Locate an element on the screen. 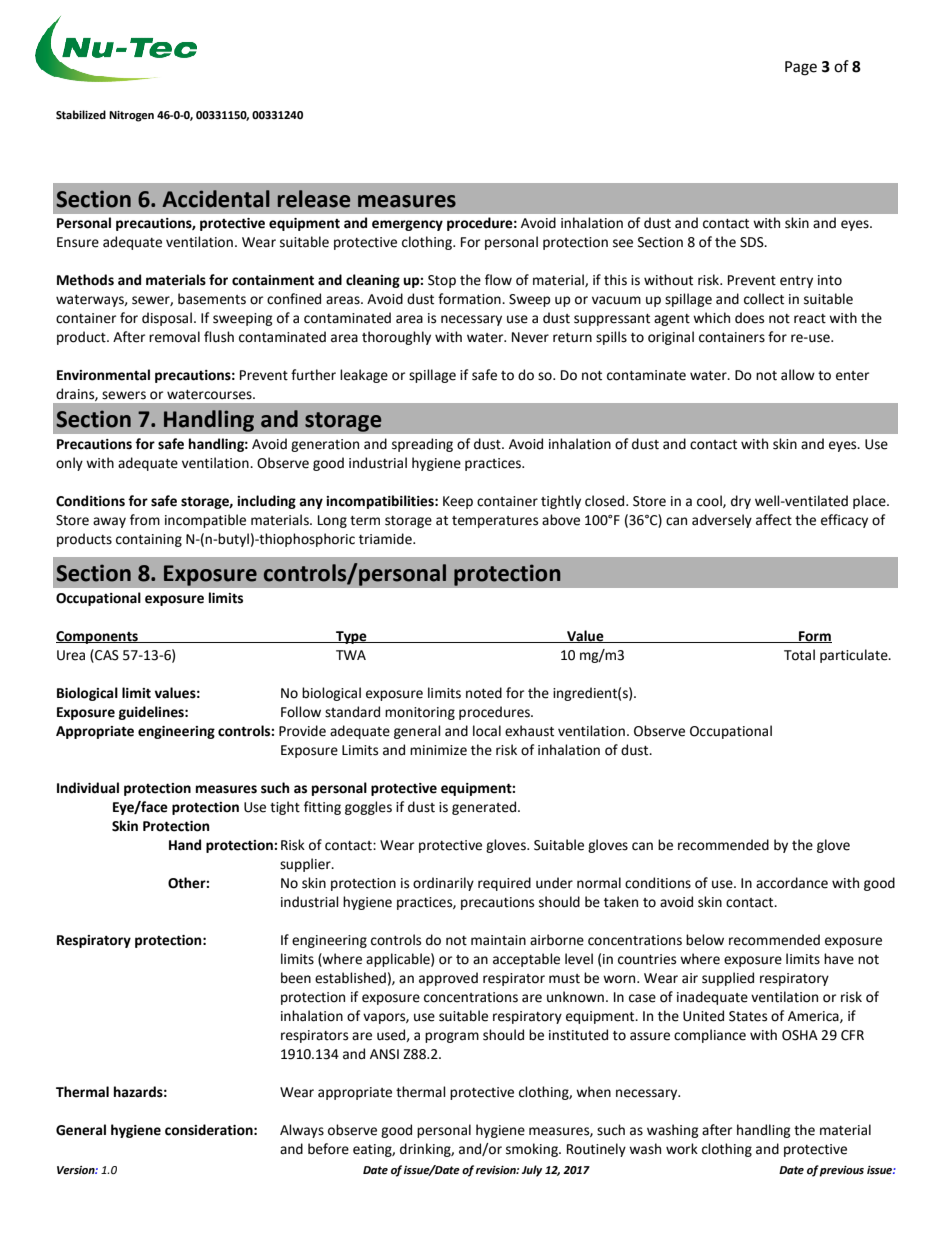 Image resolution: width=952 pixels, height=1233 pixels. Nitrogen is located at coordinates (131, 116).
